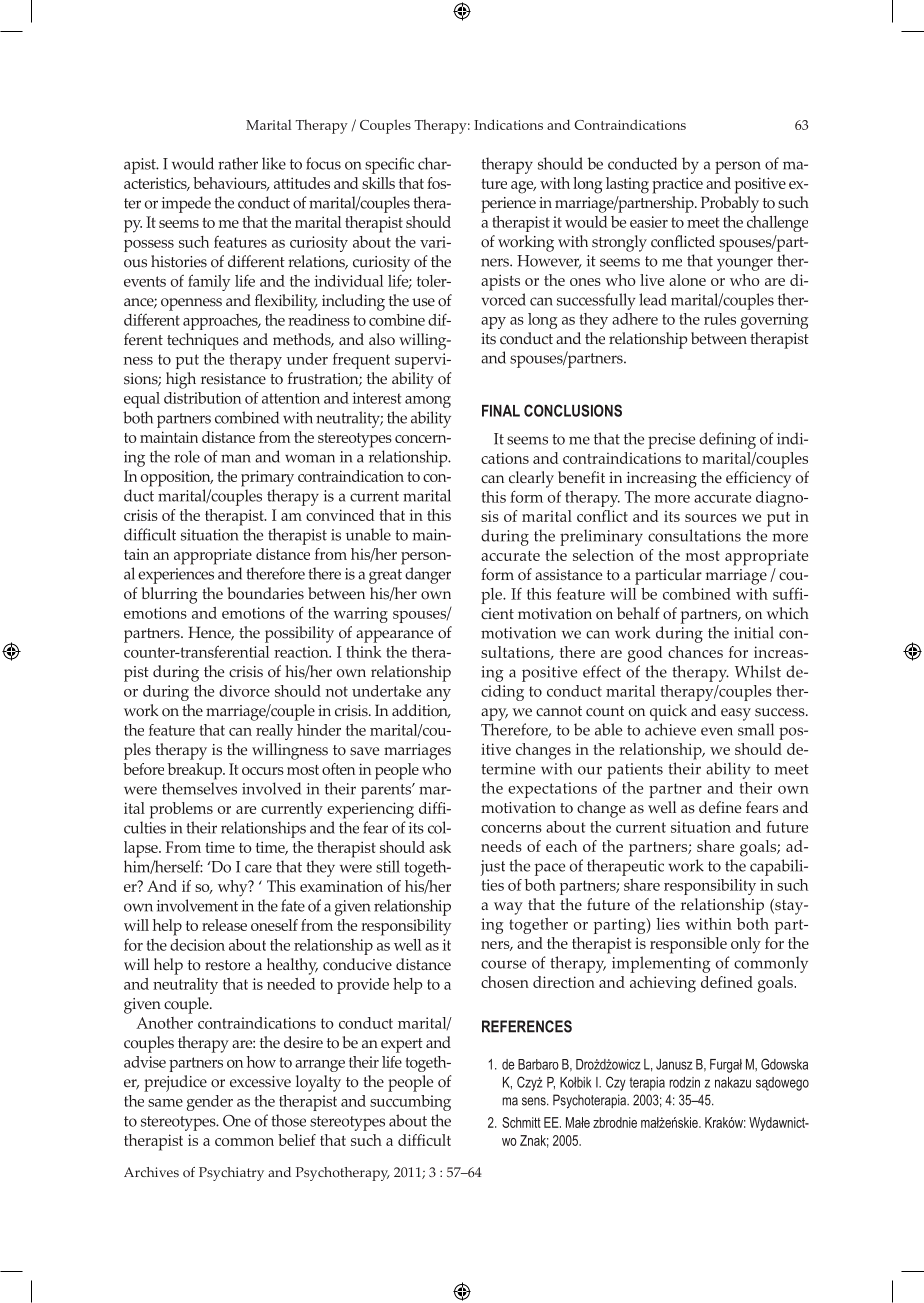 The height and width of the page is (1303, 924). Describe the element at coordinates (438, 695) in the page. I see `any` at that location.
